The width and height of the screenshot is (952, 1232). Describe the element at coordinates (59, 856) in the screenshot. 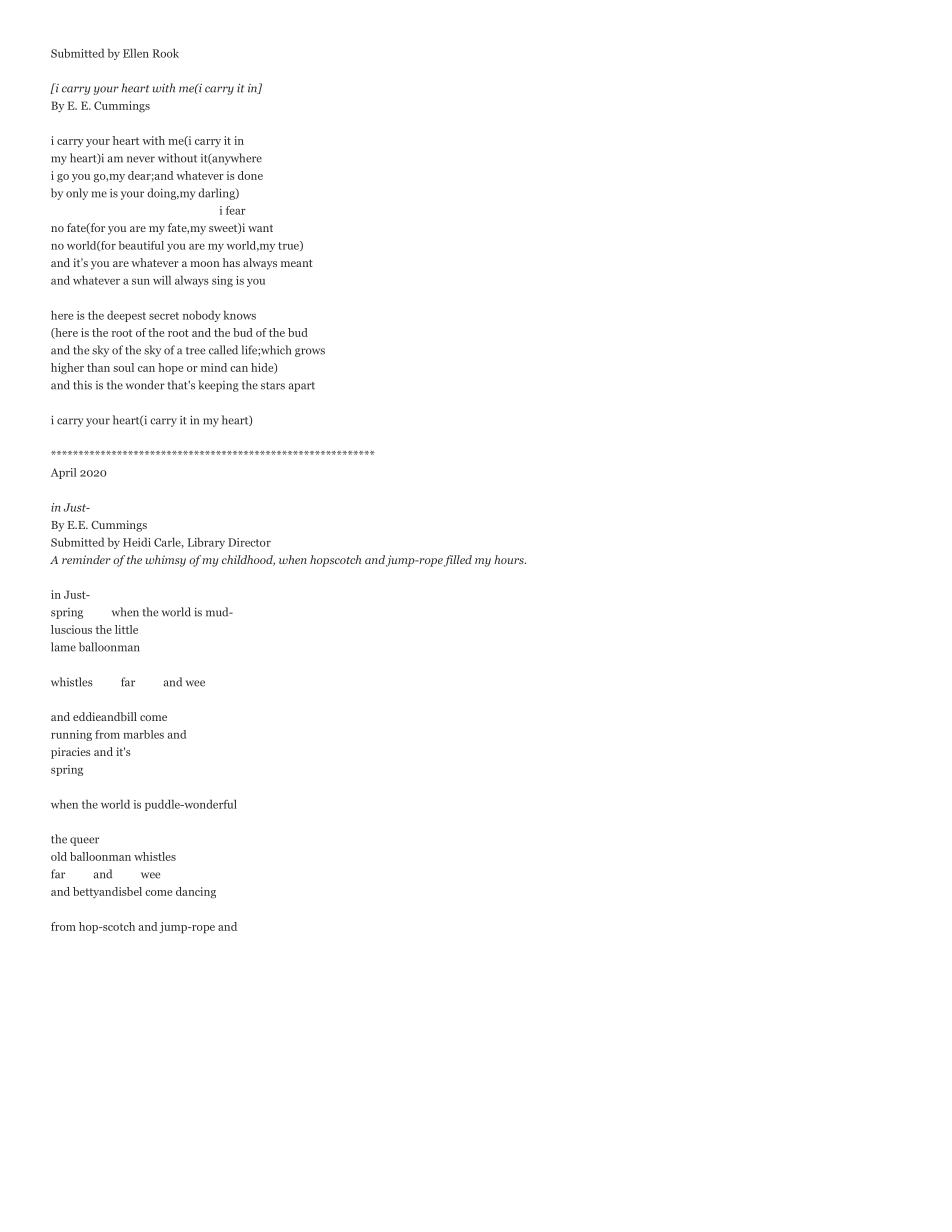

I see `old` at that location.
